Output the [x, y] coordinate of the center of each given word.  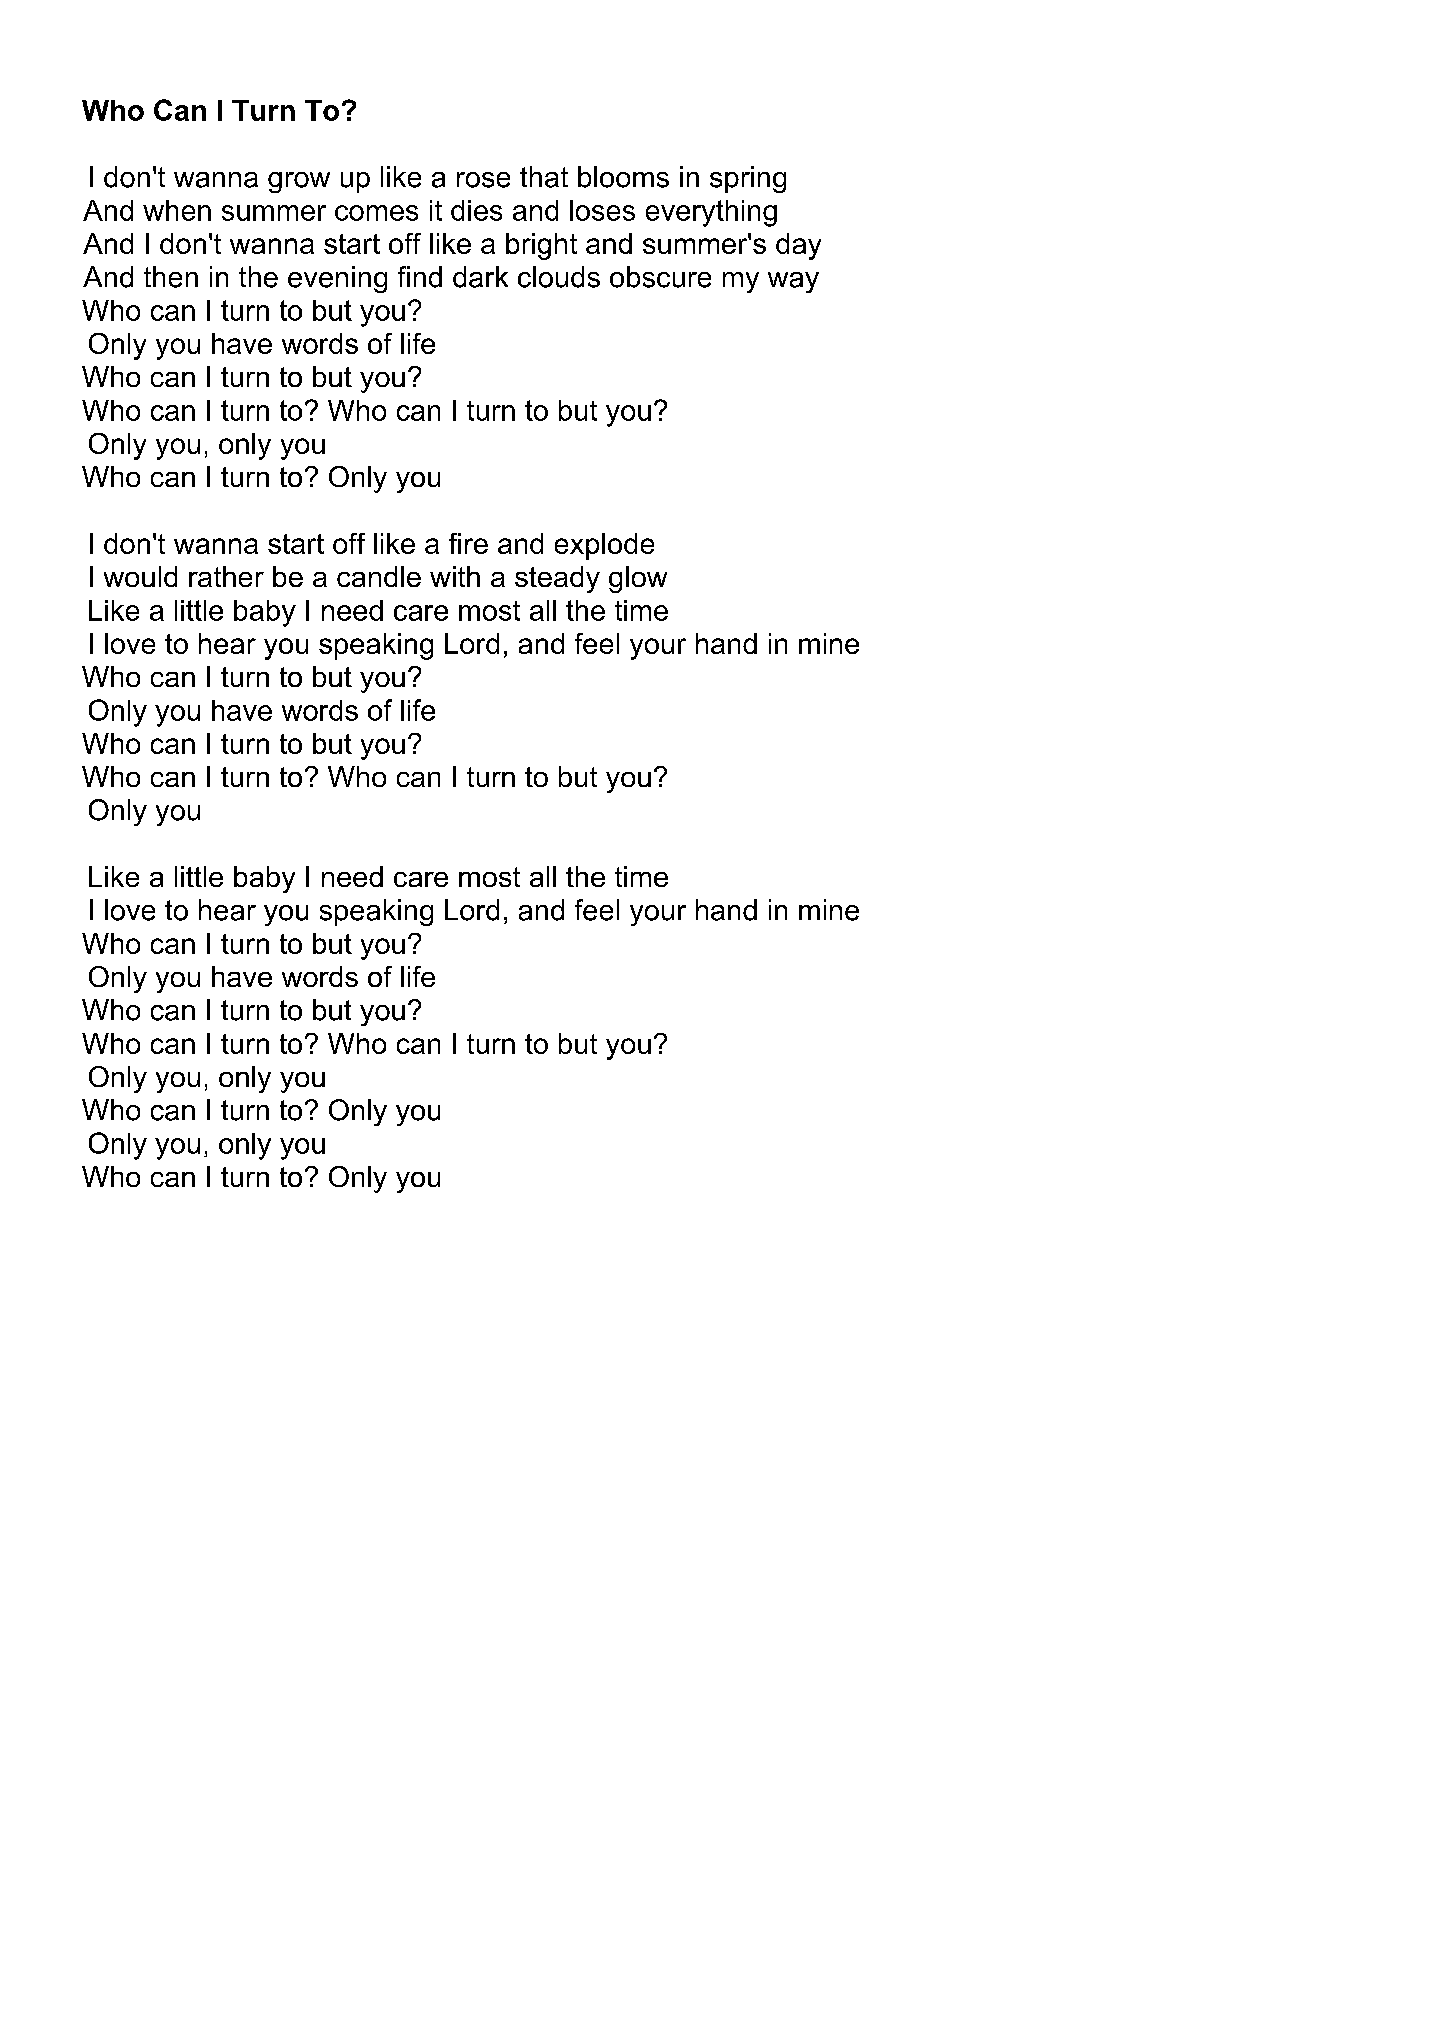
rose [483, 180]
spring [748, 179]
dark [480, 277]
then [171, 277]
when [177, 210]
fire [468, 543]
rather [226, 576]
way [793, 282]
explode [604, 546]
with [455, 576]
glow [638, 579]
